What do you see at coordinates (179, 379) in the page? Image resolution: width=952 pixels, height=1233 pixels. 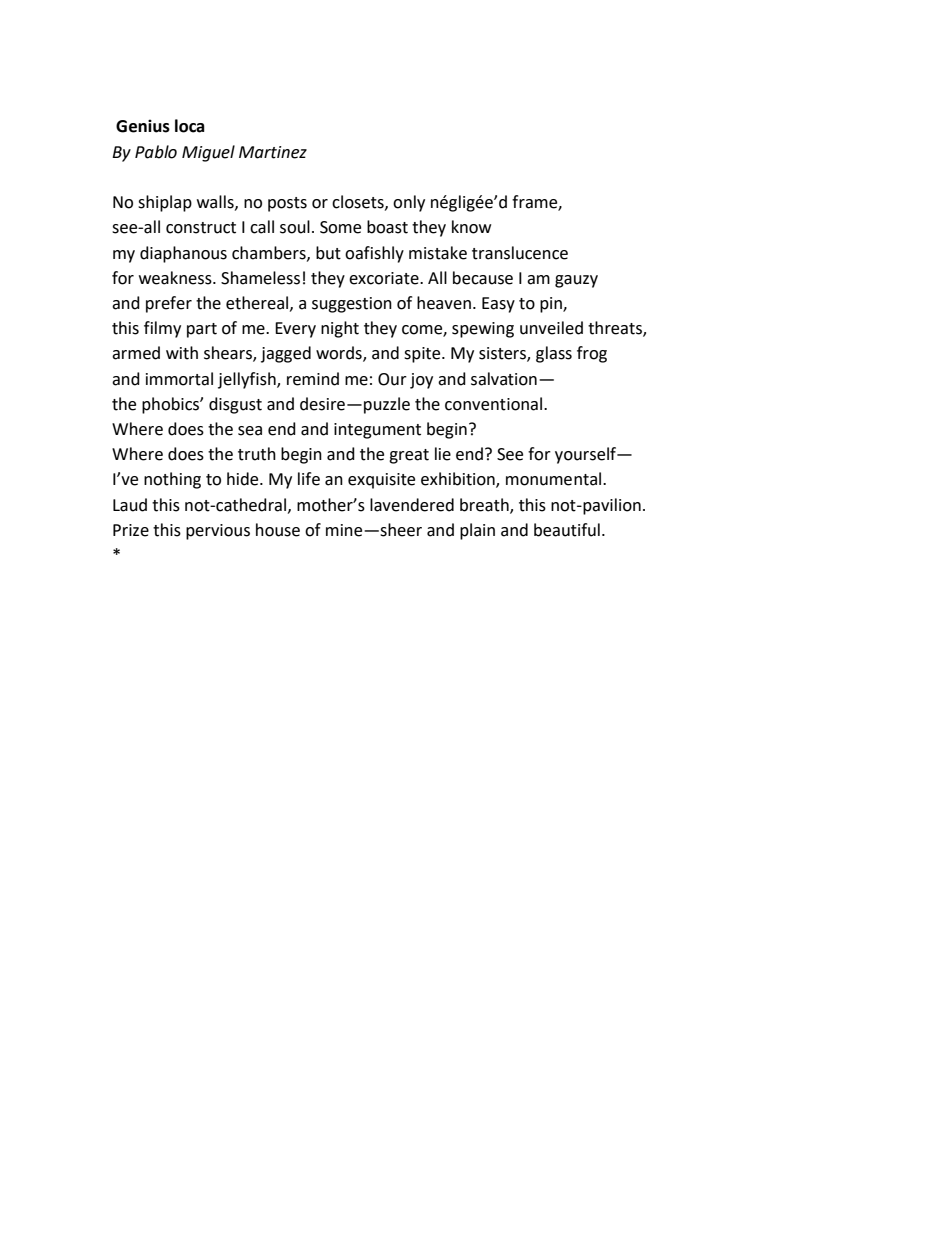 I see `immortal` at bounding box center [179, 379].
